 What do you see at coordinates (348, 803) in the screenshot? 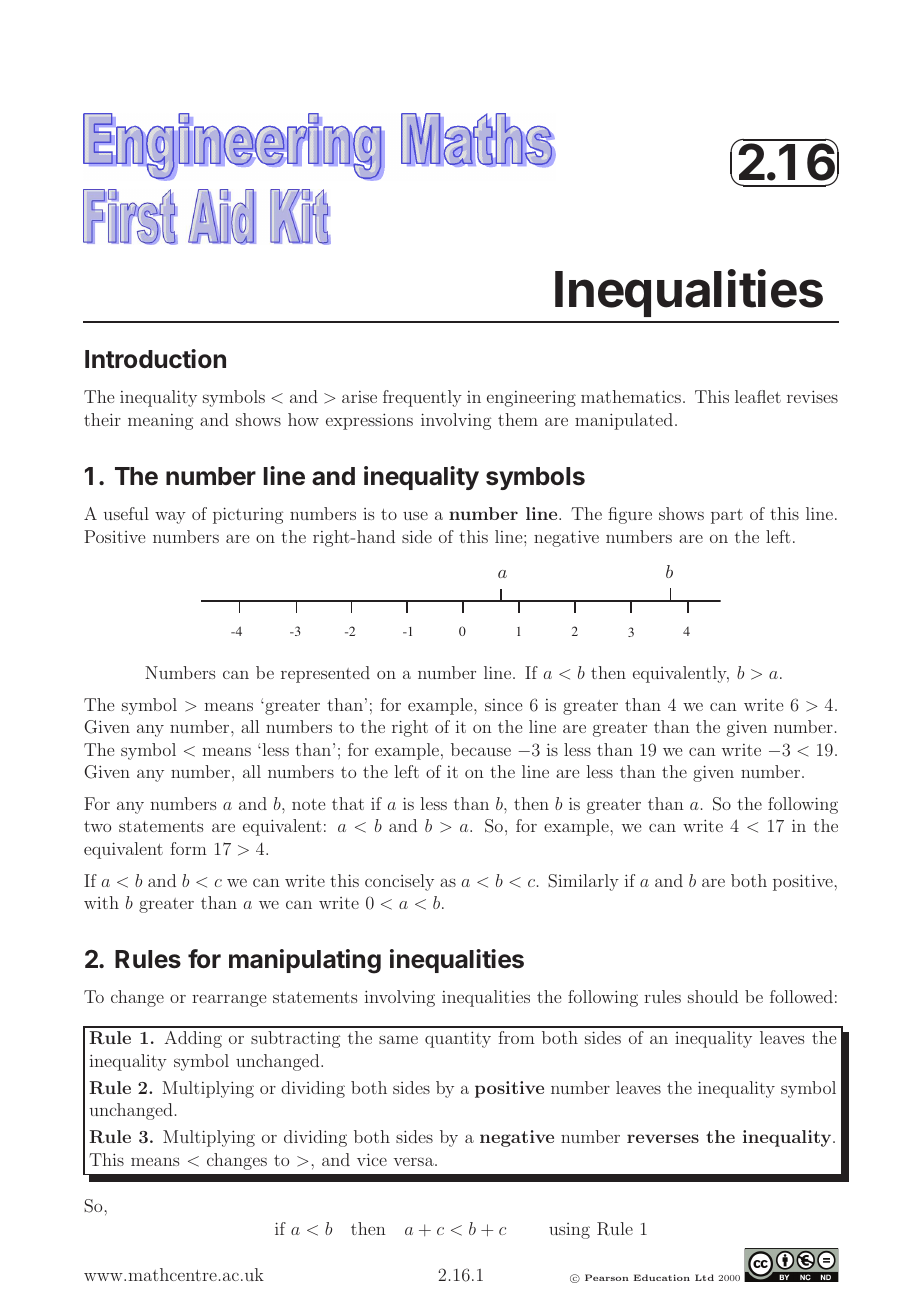
I see `that` at bounding box center [348, 803].
